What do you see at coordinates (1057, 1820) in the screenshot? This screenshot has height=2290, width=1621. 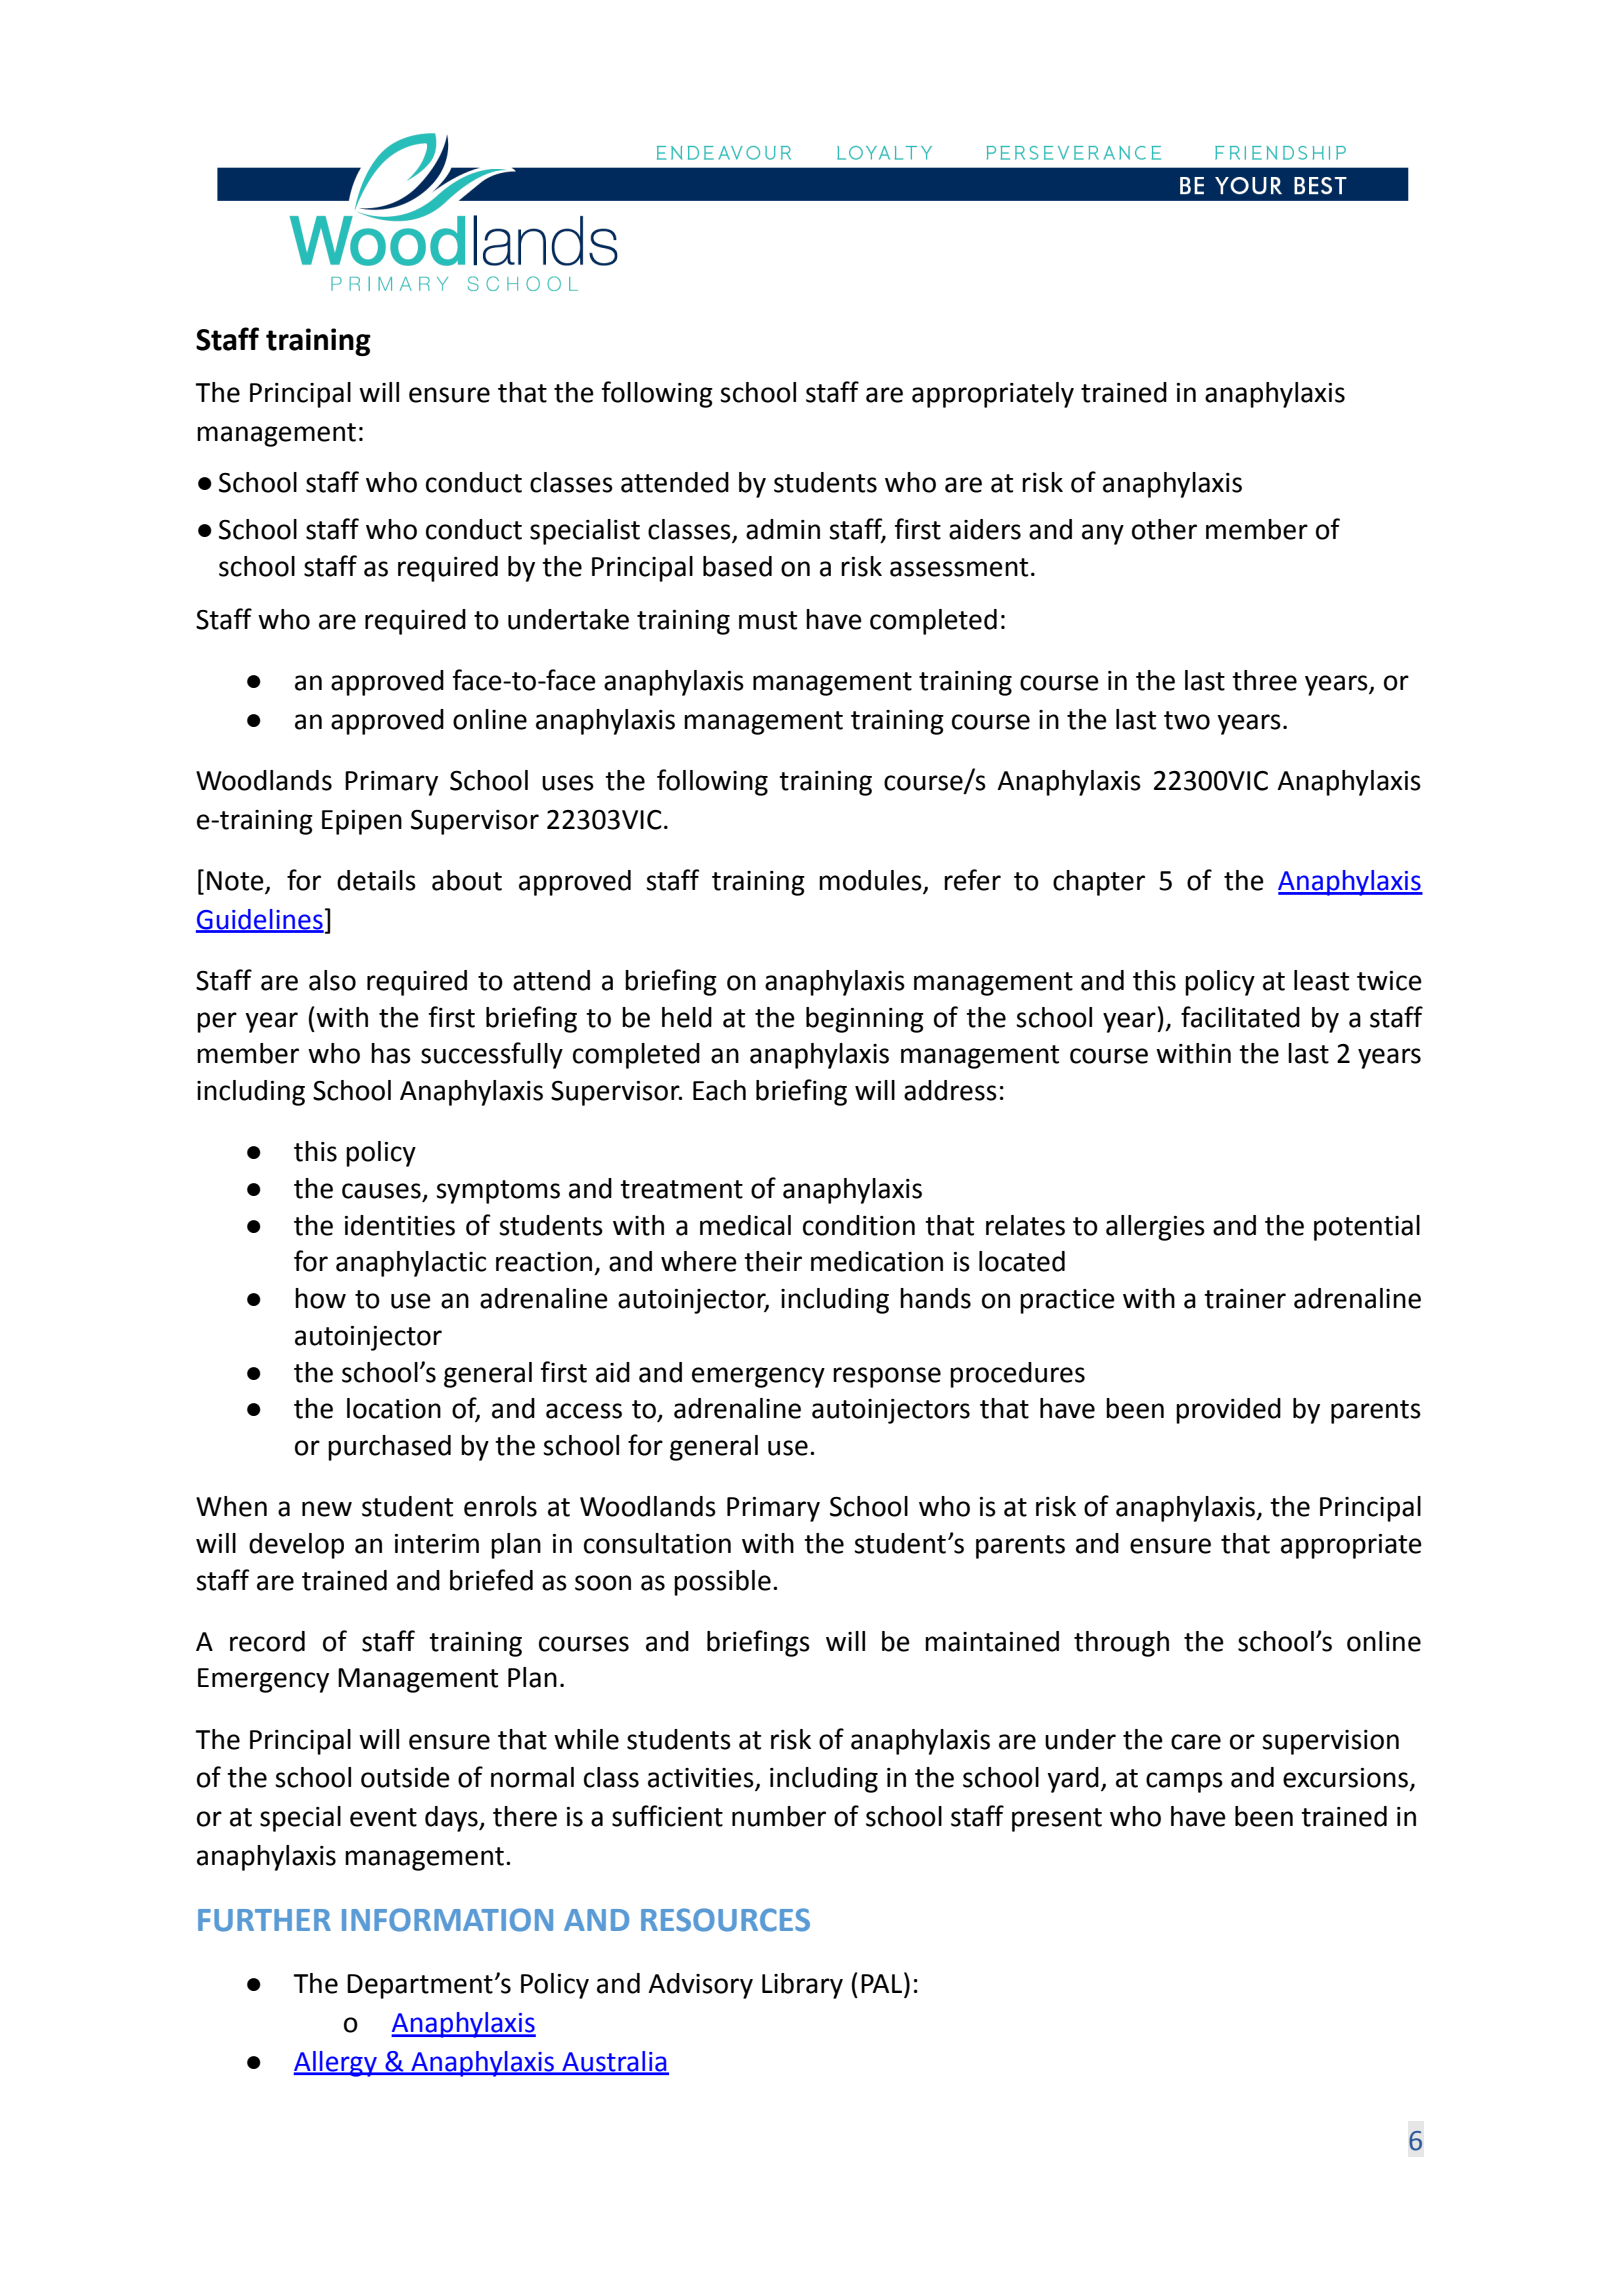 I see `present` at bounding box center [1057, 1820].
